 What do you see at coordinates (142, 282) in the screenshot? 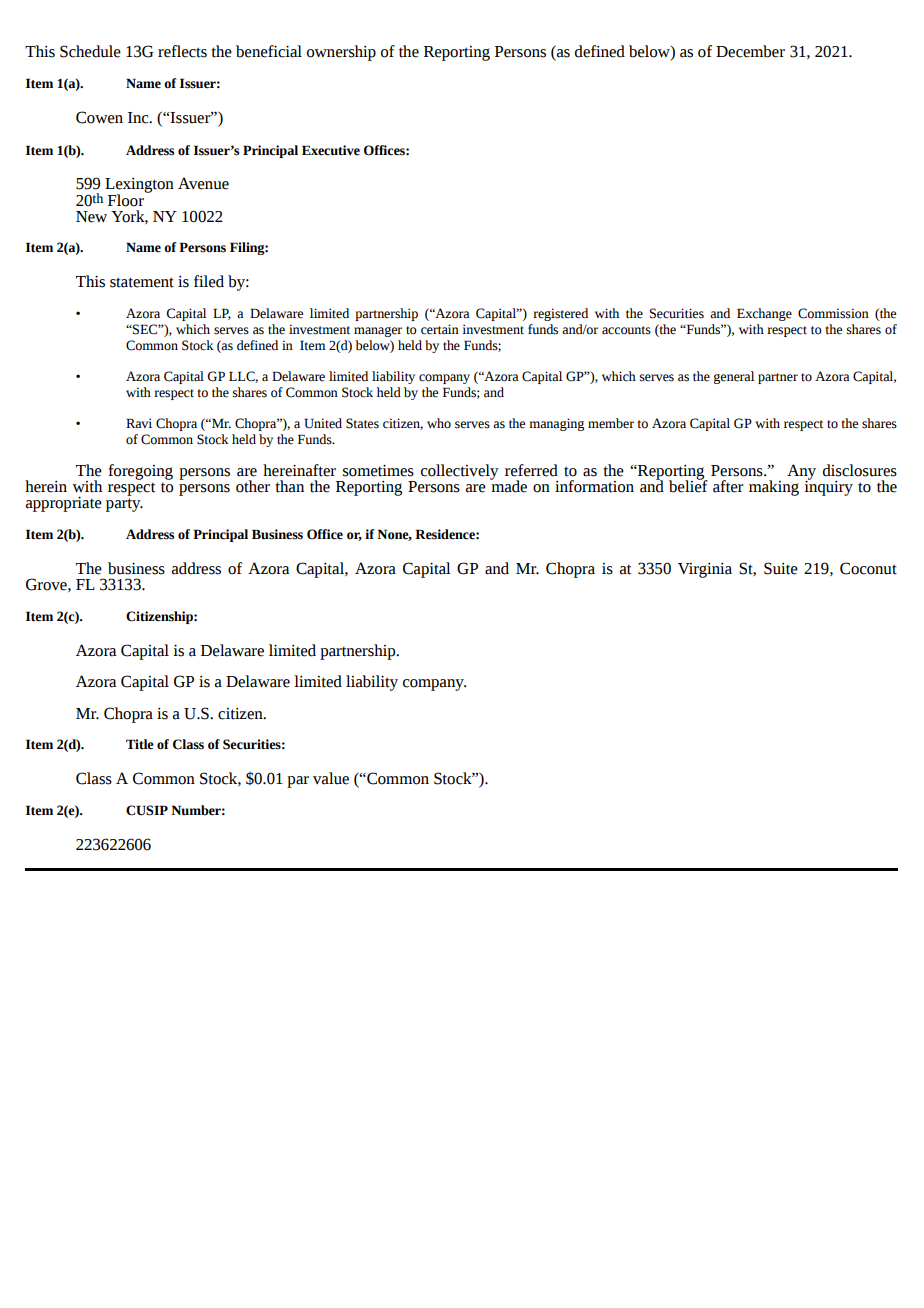
I see `statement` at bounding box center [142, 282].
